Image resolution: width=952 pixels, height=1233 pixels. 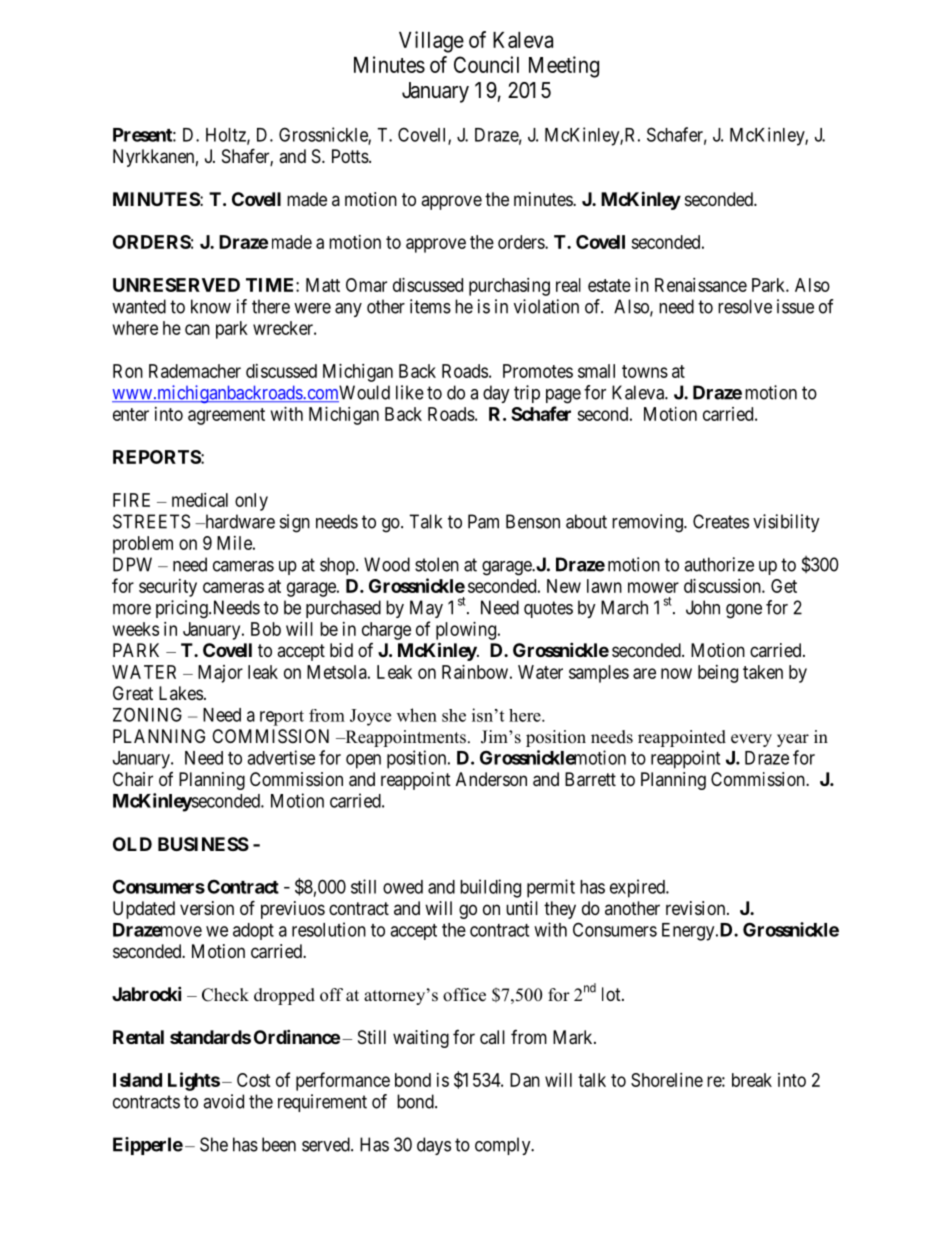 What do you see at coordinates (752, 1080) in the screenshot?
I see `break` at bounding box center [752, 1080].
